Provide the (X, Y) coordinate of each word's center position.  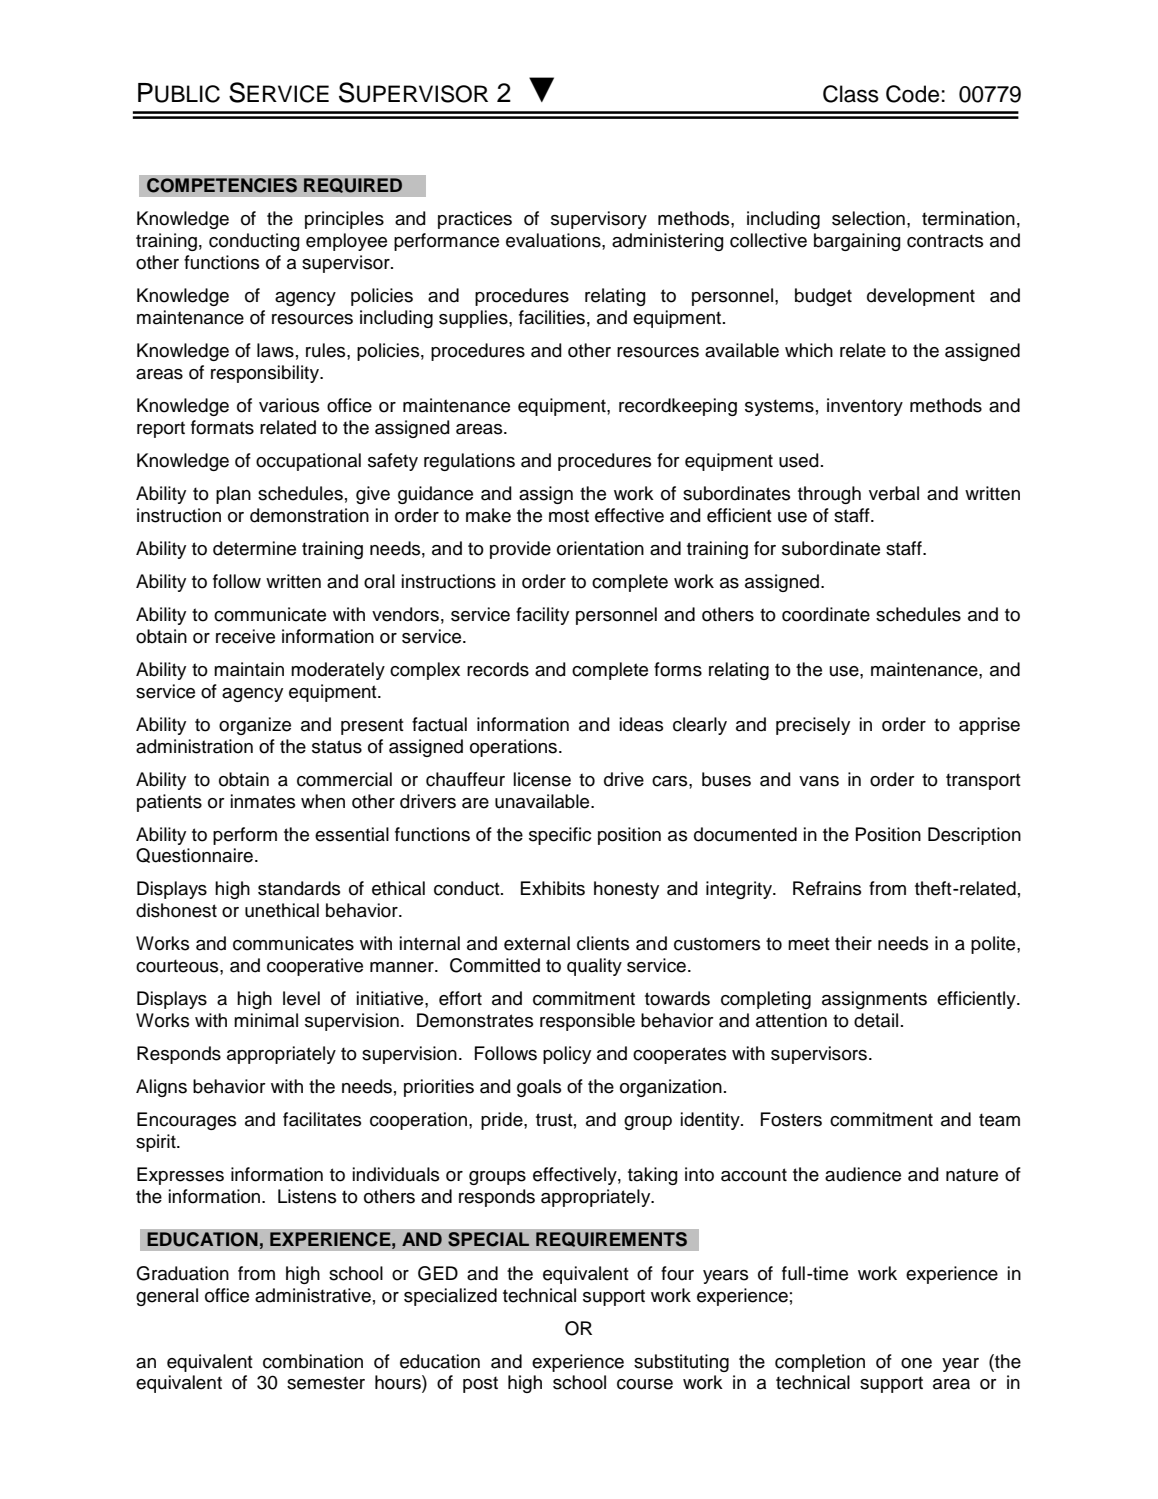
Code (912, 94)
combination (313, 1361)
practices (475, 220)
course (645, 1384)
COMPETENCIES (222, 185)
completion (820, 1363)
